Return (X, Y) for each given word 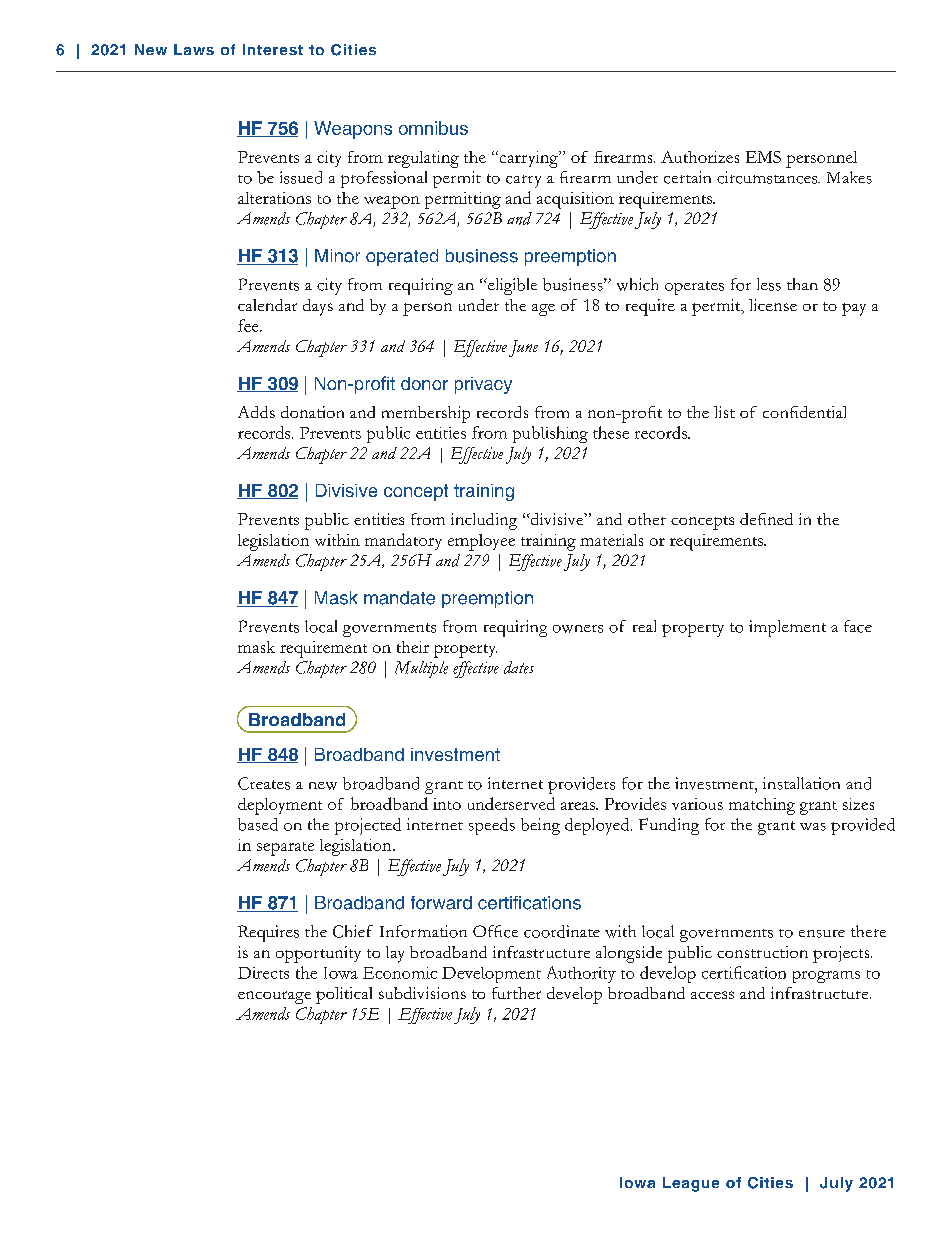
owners (578, 629)
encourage (274, 997)
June (523, 348)
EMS (763, 157)
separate (285, 849)
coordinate (562, 931)
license (773, 305)
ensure (822, 934)
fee (249, 325)
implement (787, 628)
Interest (273, 49)
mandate (399, 598)
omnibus (433, 128)
